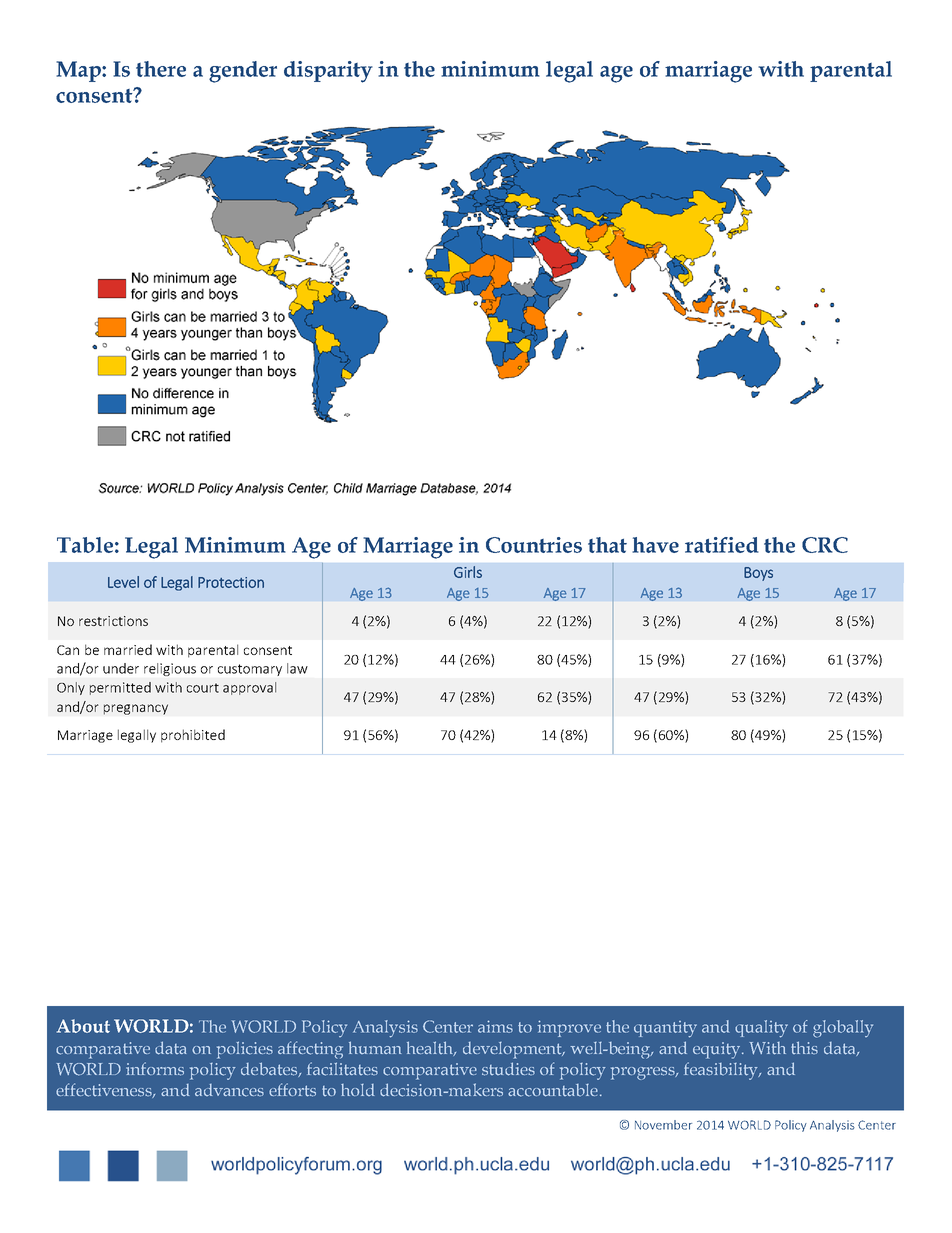 The height and width of the document is (1233, 952). What do you see at coordinates (534, 545) in the document?
I see `Countries` at bounding box center [534, 545].
